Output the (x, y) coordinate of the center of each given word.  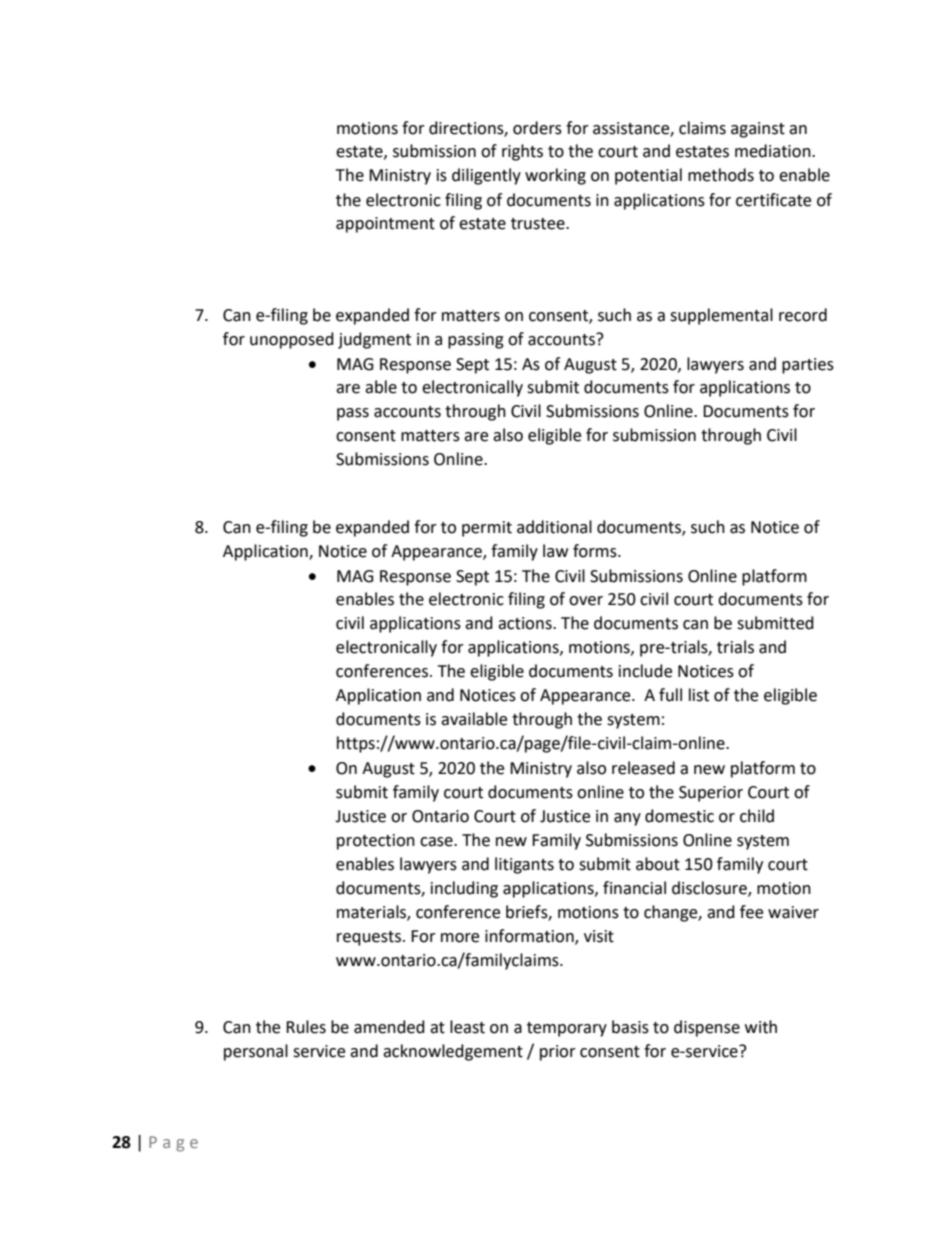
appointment (385, 225)
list (699, 695)
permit (487, 529)
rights (522, 152)
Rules (306, 1027)
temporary (567, 1029)
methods (721, 175)
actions (526, 623)
